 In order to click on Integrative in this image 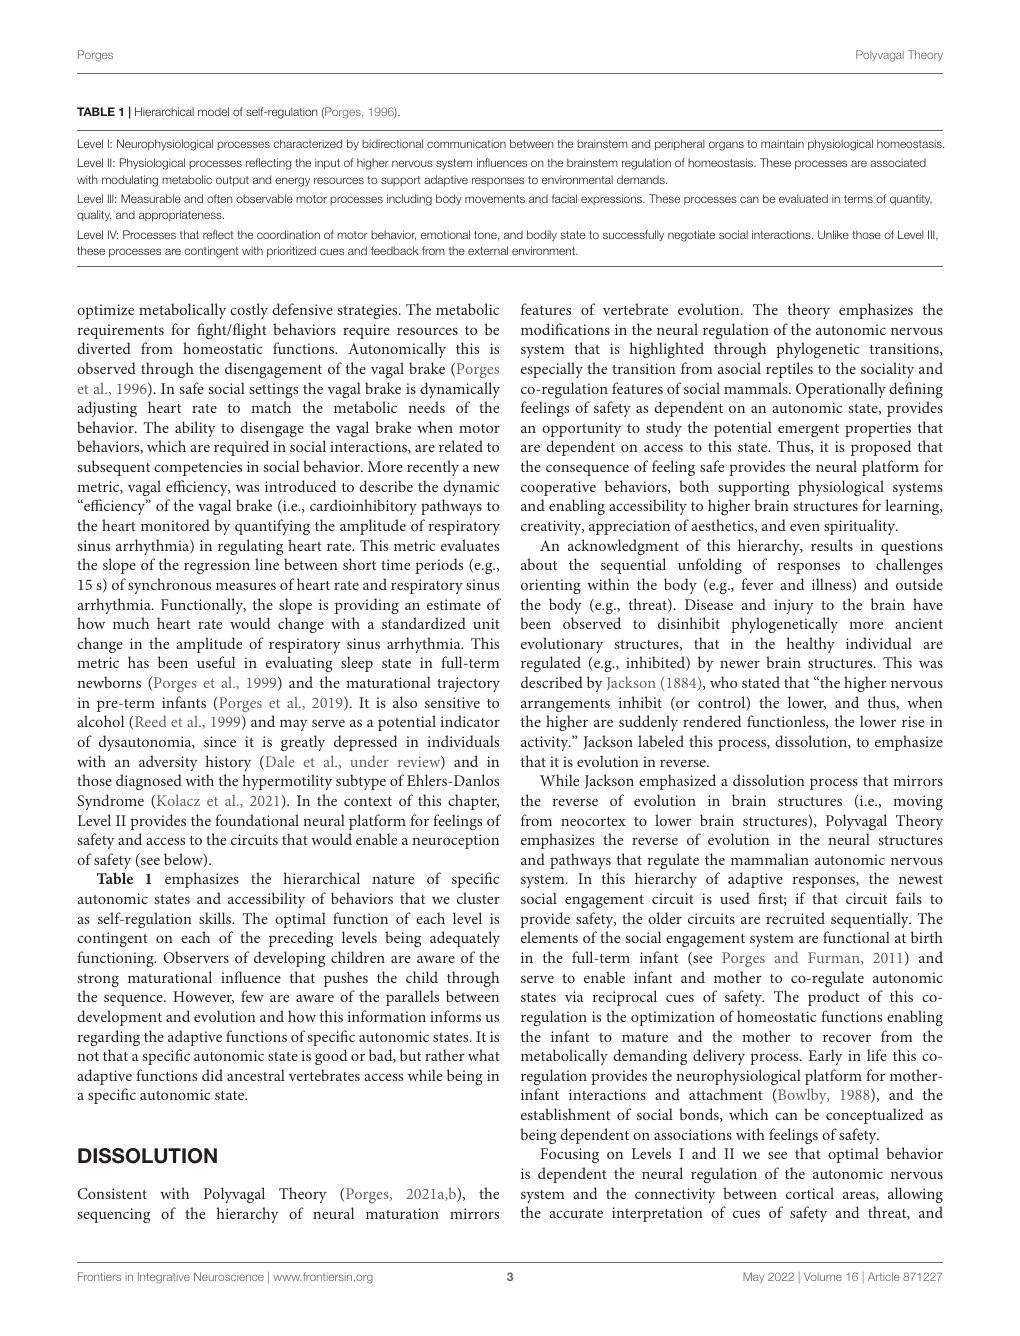, I will do `click(164, 1278)`.
